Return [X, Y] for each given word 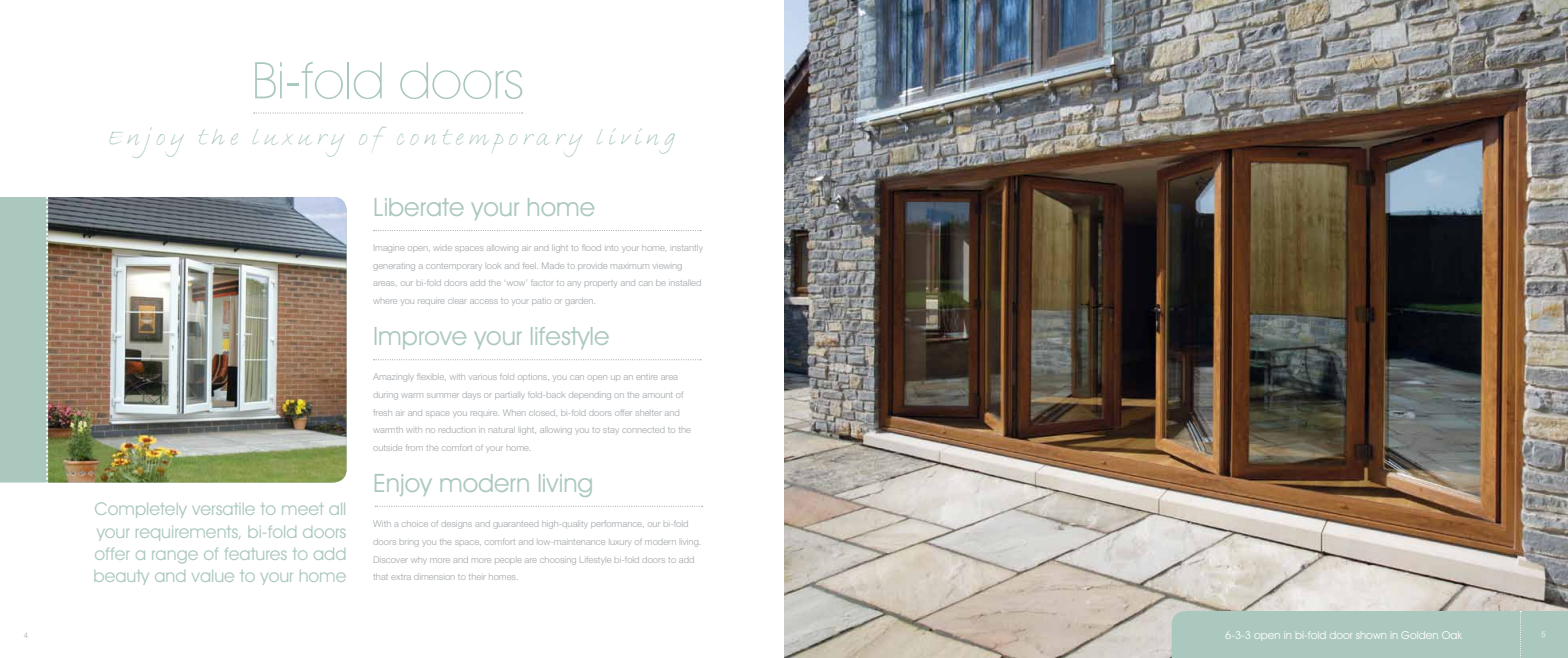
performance [617, 524]
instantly [686, 248]
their [477, 577]
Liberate [419, 207]
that [380, 577]
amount [657, 395]
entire [646, 377]
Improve [420, 338]
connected [643, 430]
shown [1371, 636]
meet [302, 509]
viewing [668, 267]
